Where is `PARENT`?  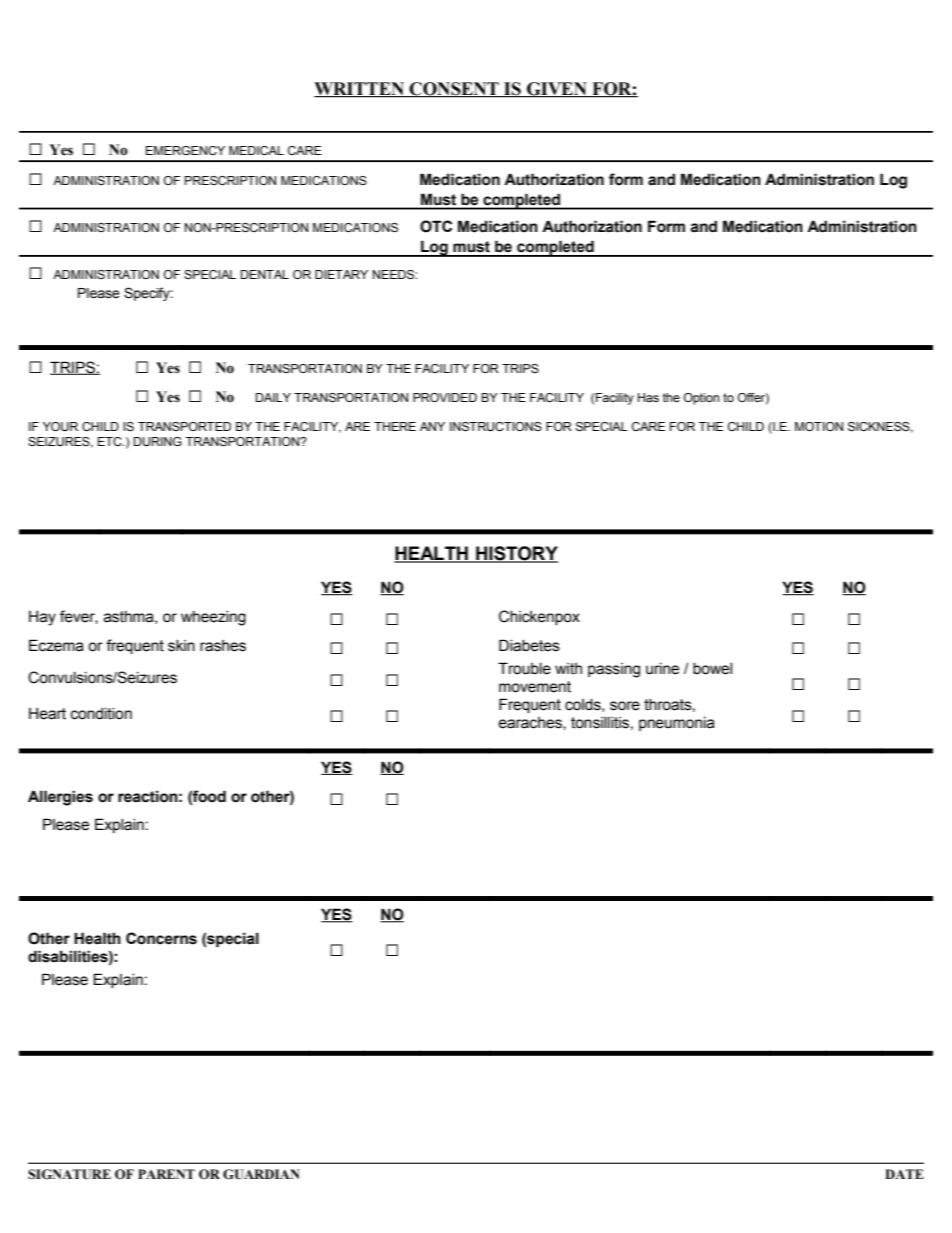 PARENT is located at coordinates (166, 1174).
